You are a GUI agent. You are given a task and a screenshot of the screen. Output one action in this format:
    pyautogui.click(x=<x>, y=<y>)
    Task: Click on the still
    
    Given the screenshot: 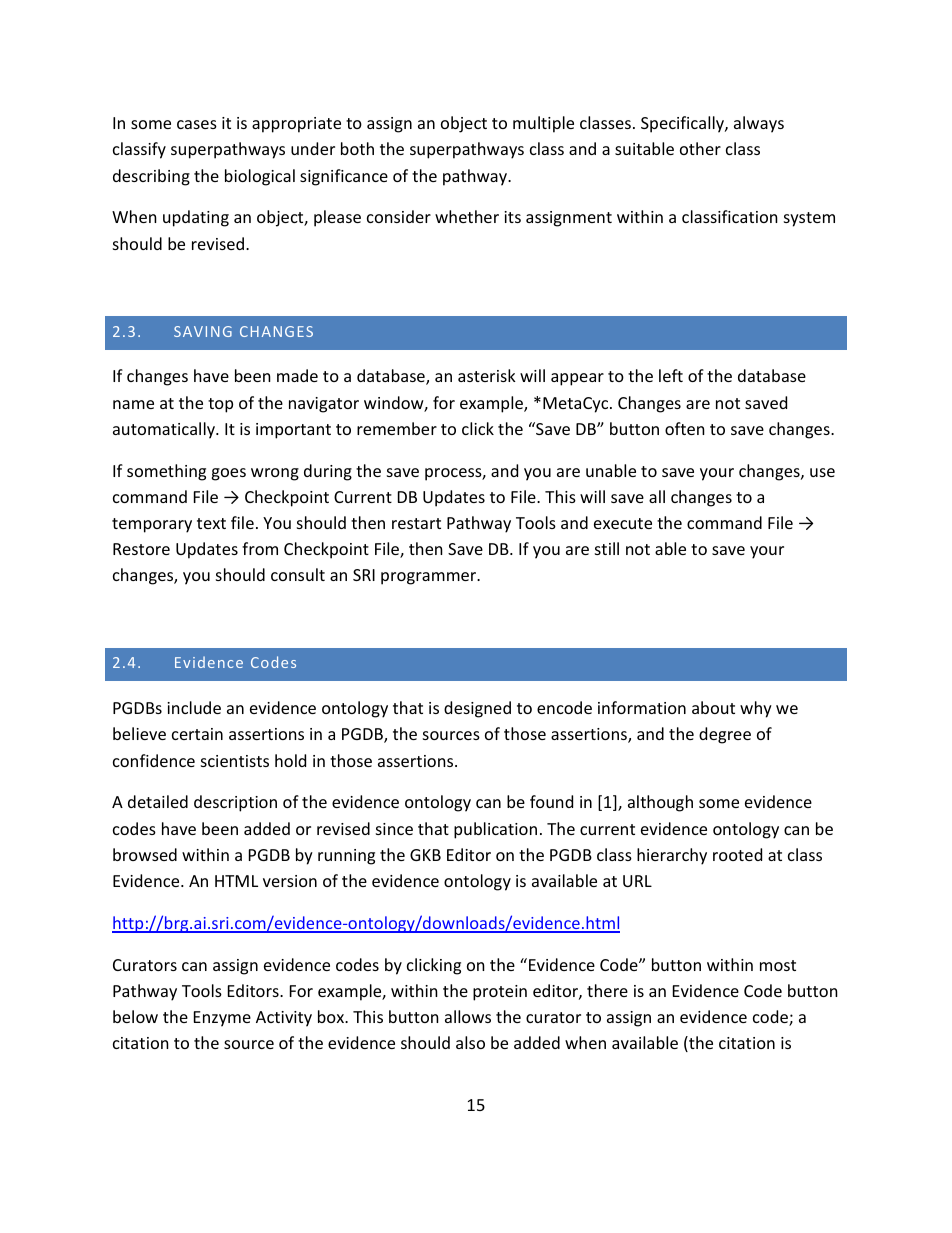 What is the action you would take?
    pyautogui.click(x=607, y=548)
